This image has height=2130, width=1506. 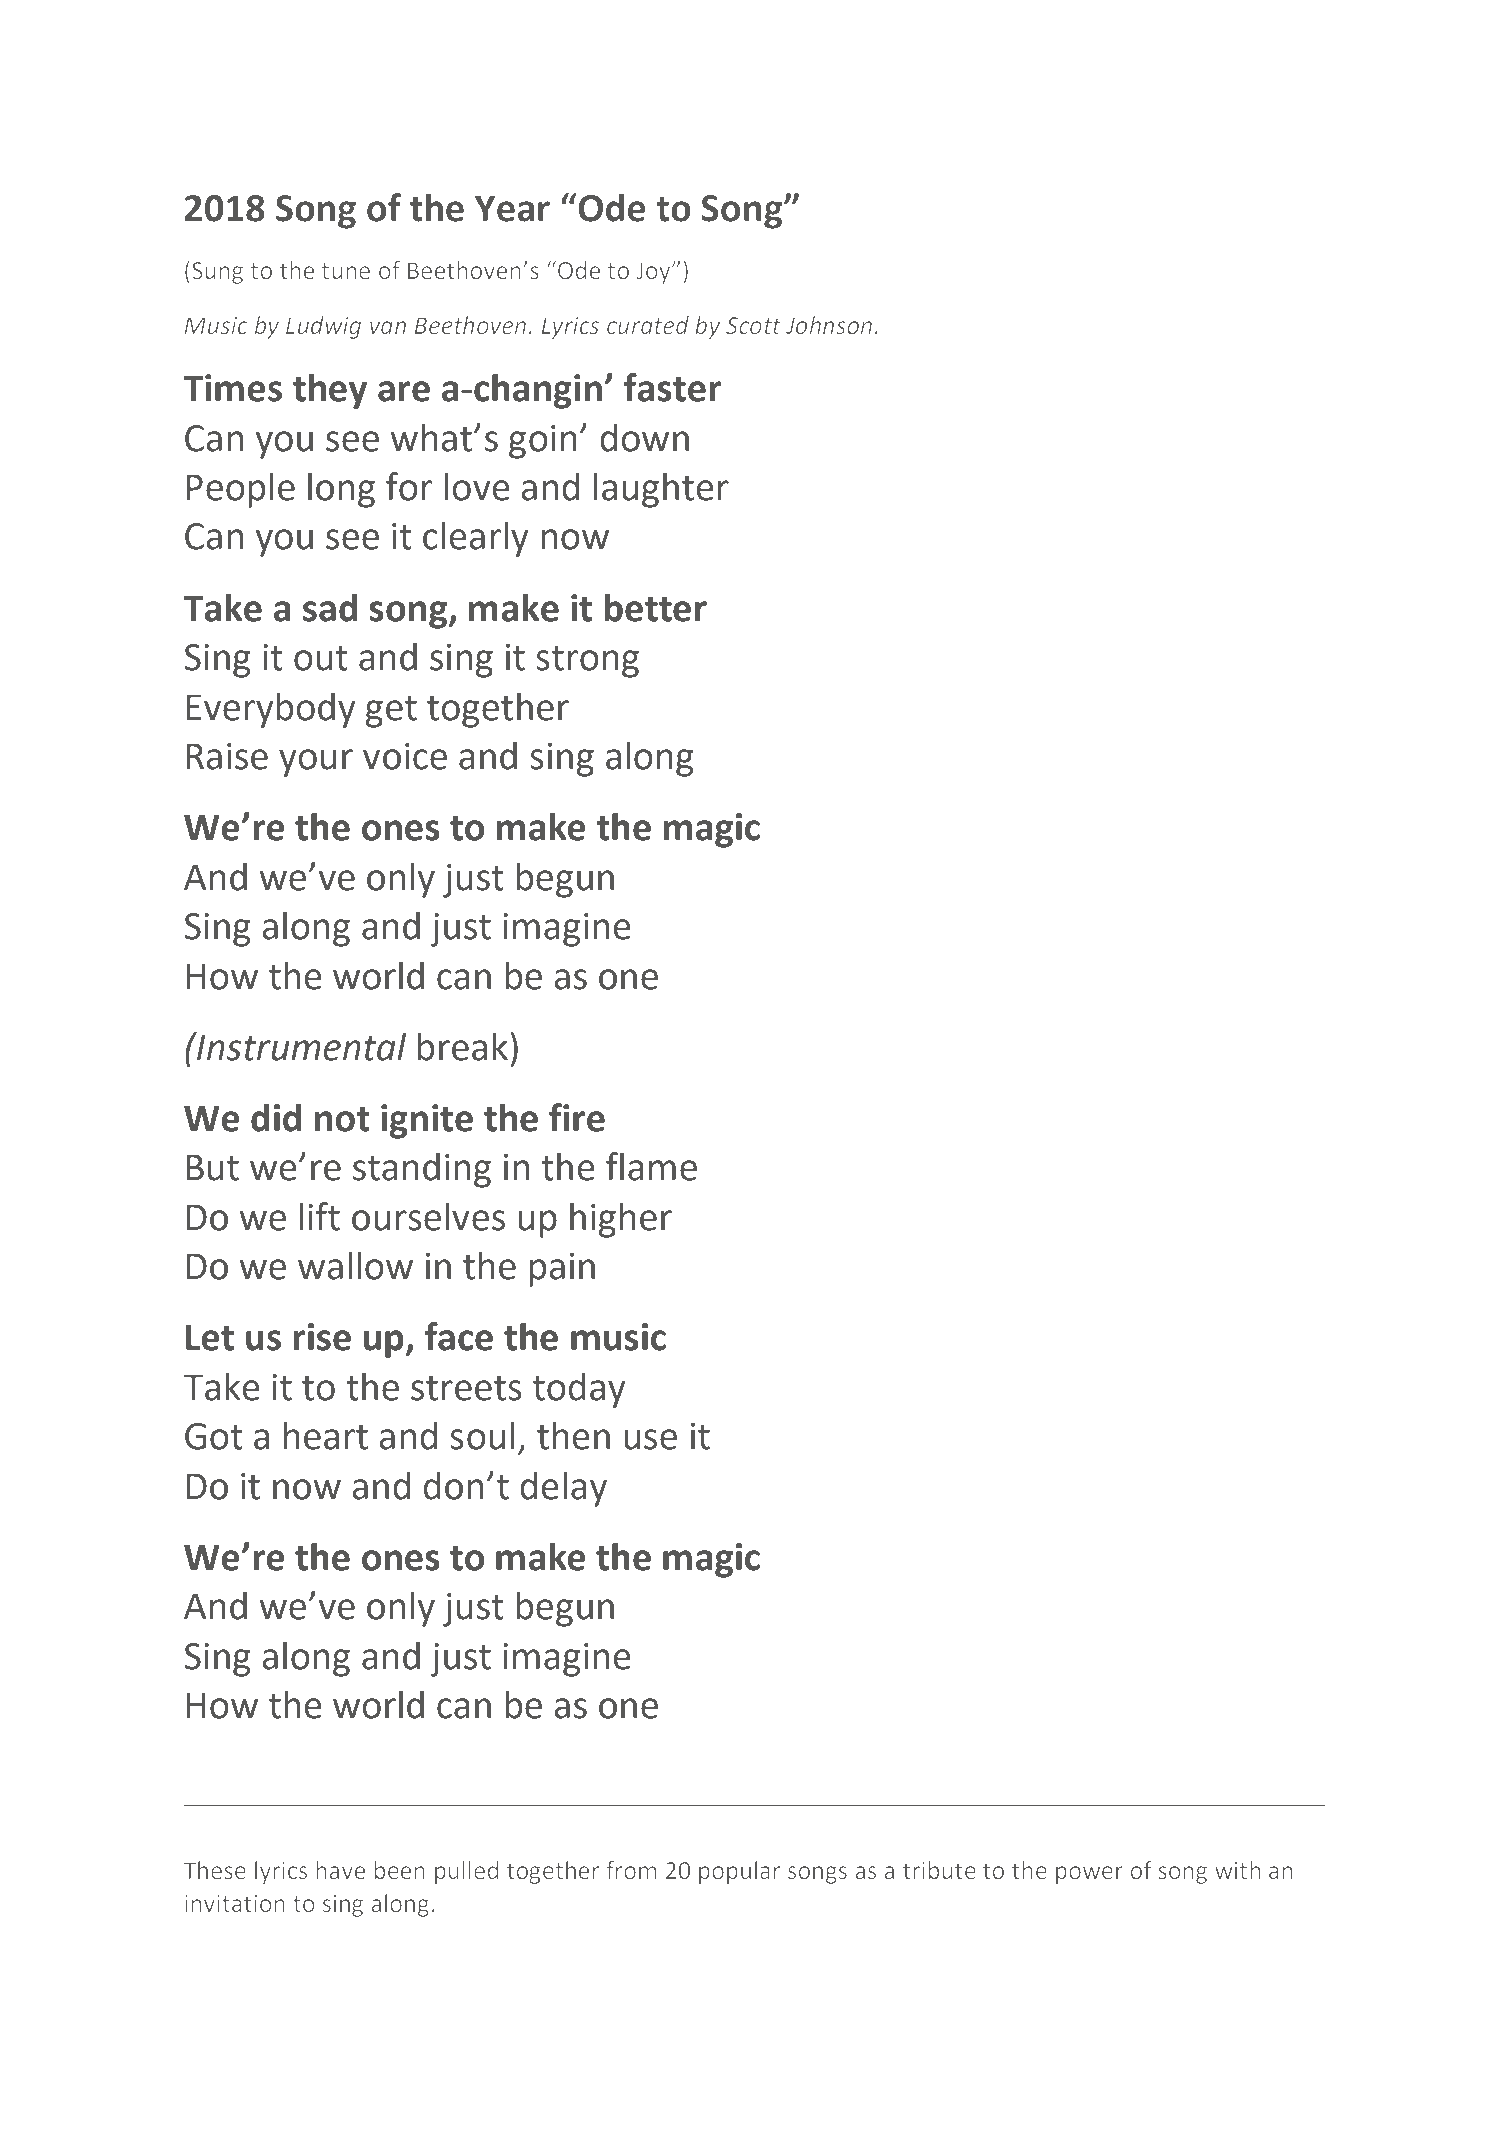 What do you see at coordinates (345, 271) in the image?
I see `tune` at bounding box center [345, 271].
